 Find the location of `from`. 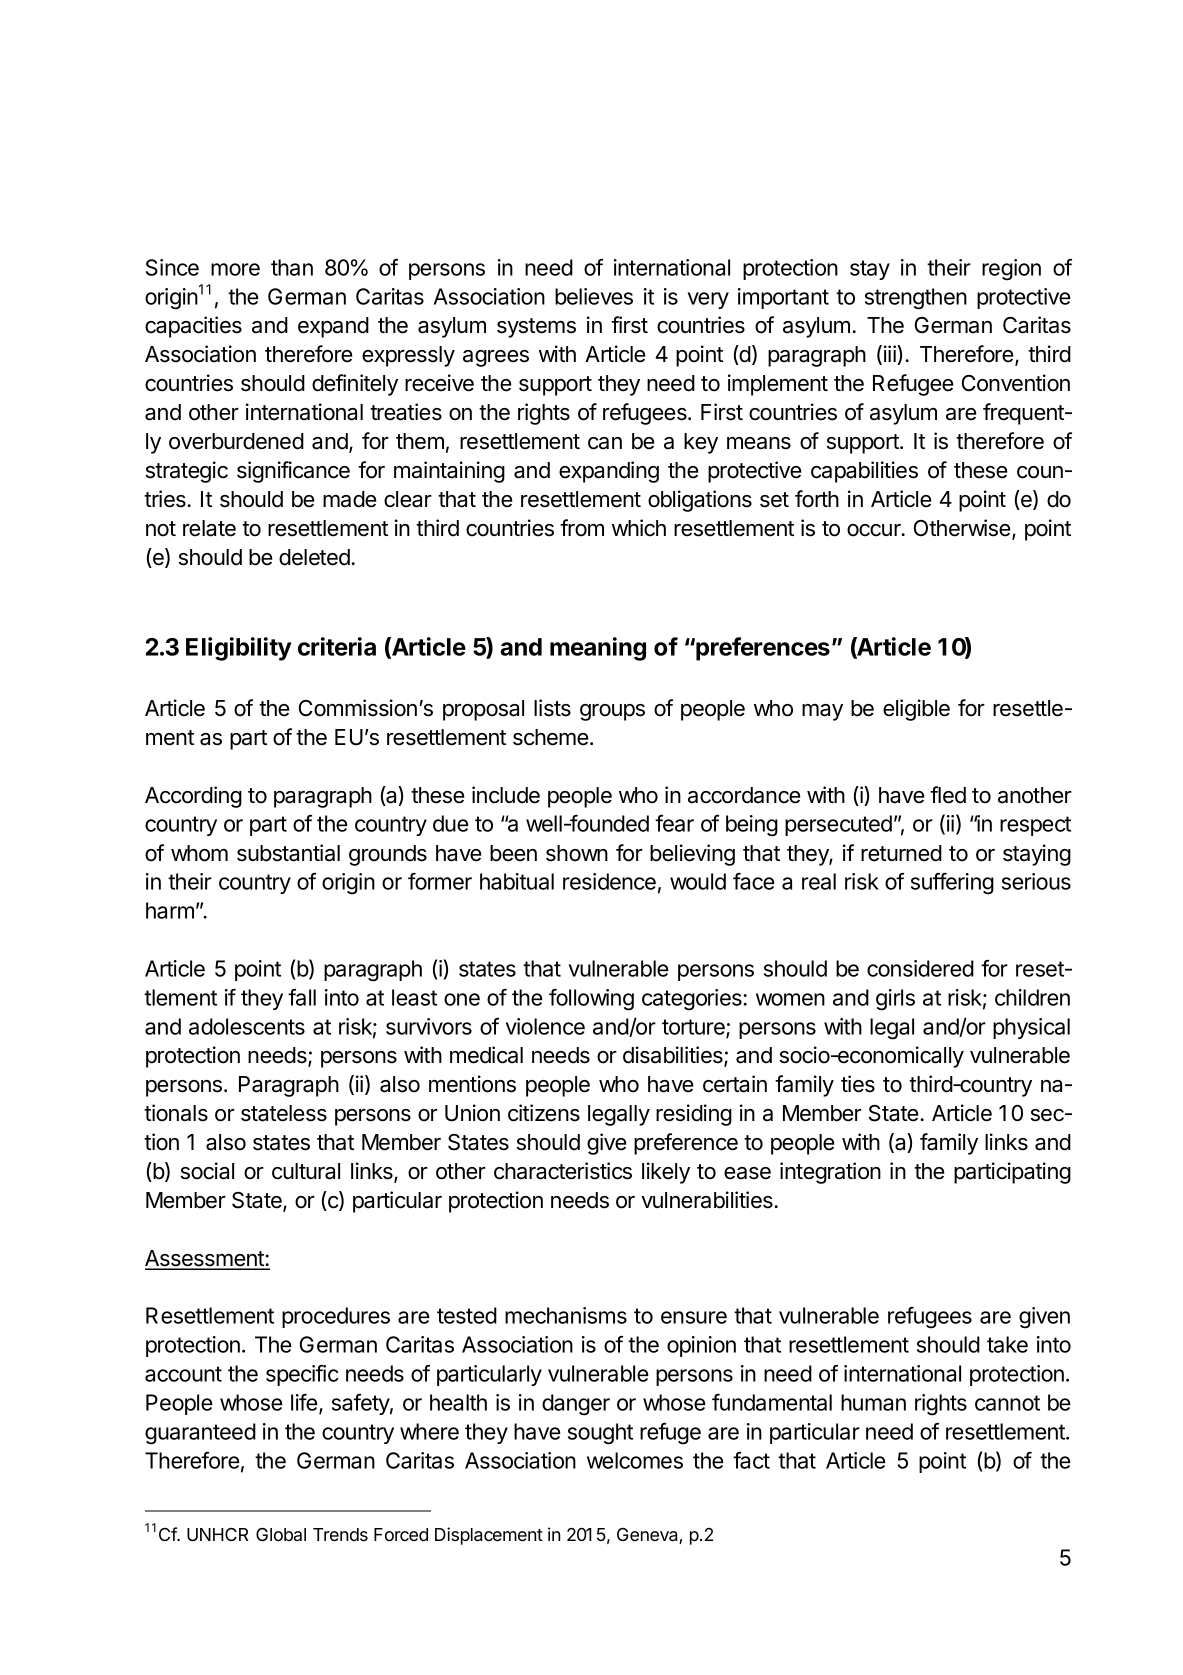

from is located at coordinates (582, 528).
